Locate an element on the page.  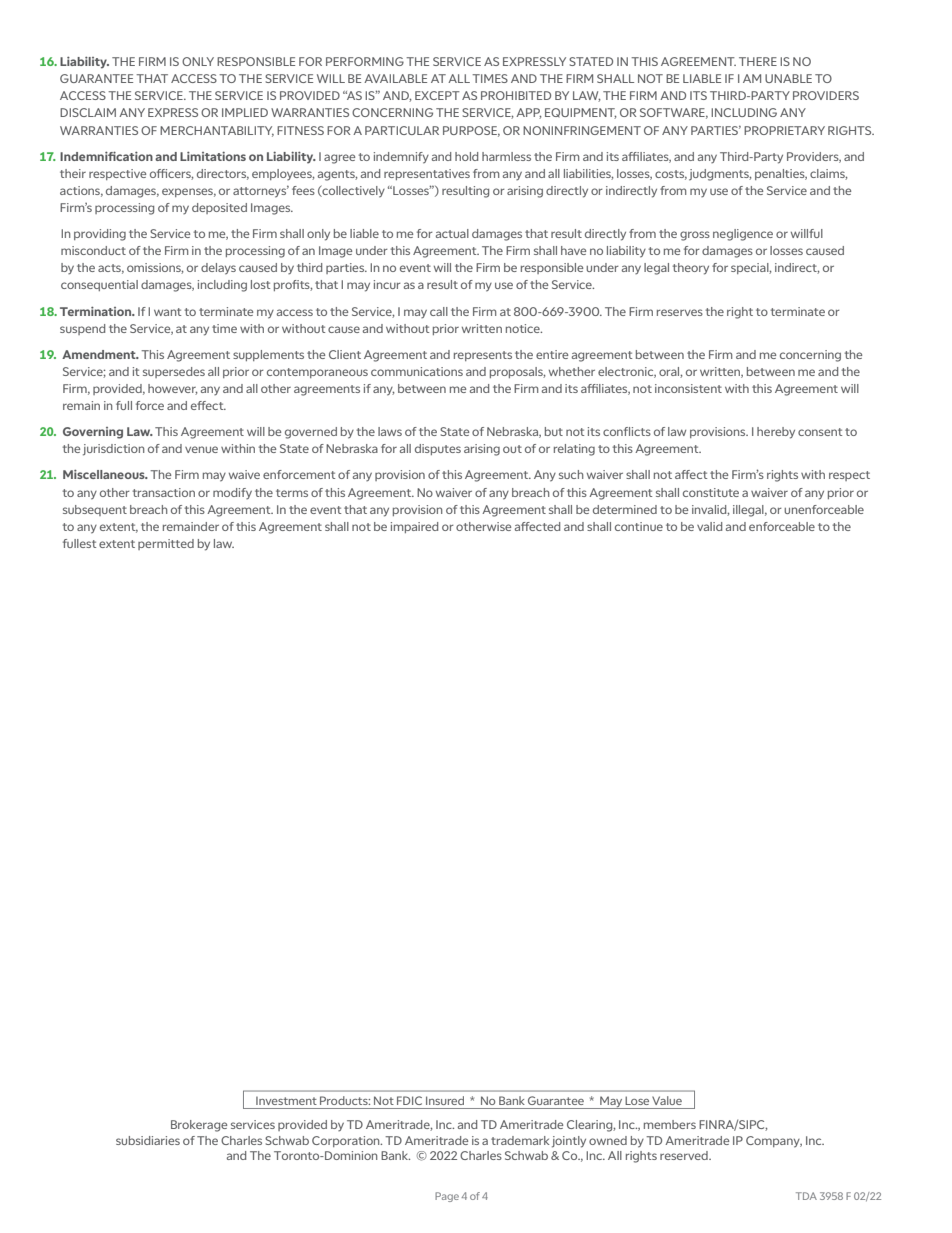
MERCHANTABILITY is located at coordinates (217, 131).
